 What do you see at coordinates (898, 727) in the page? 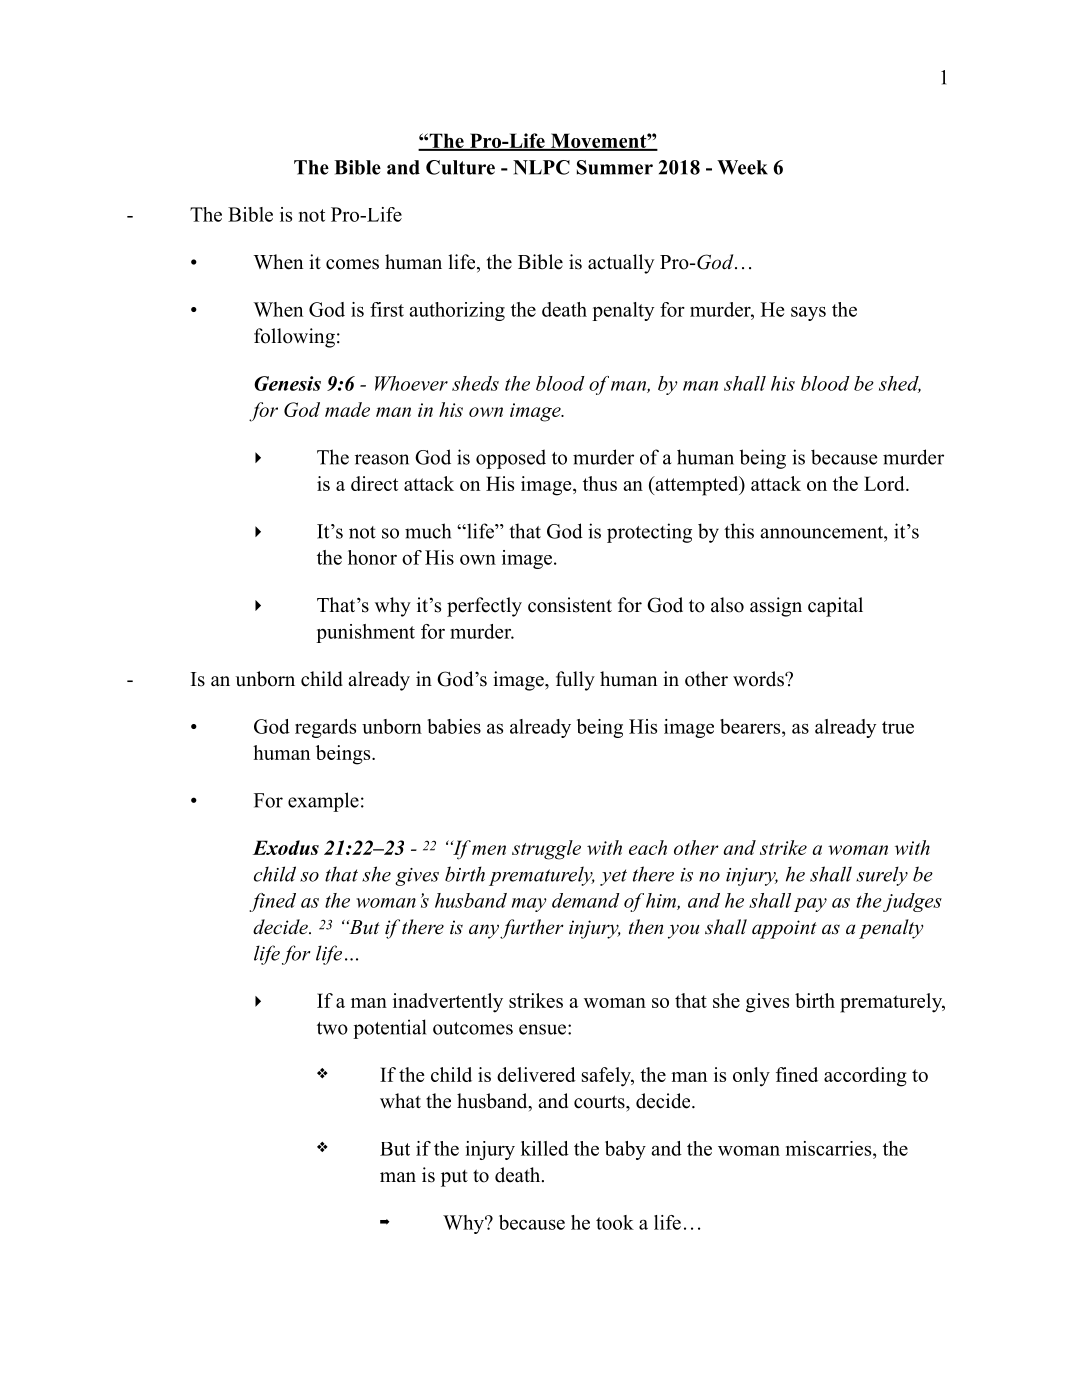
I see `true` at bounding box center [898, 727].
